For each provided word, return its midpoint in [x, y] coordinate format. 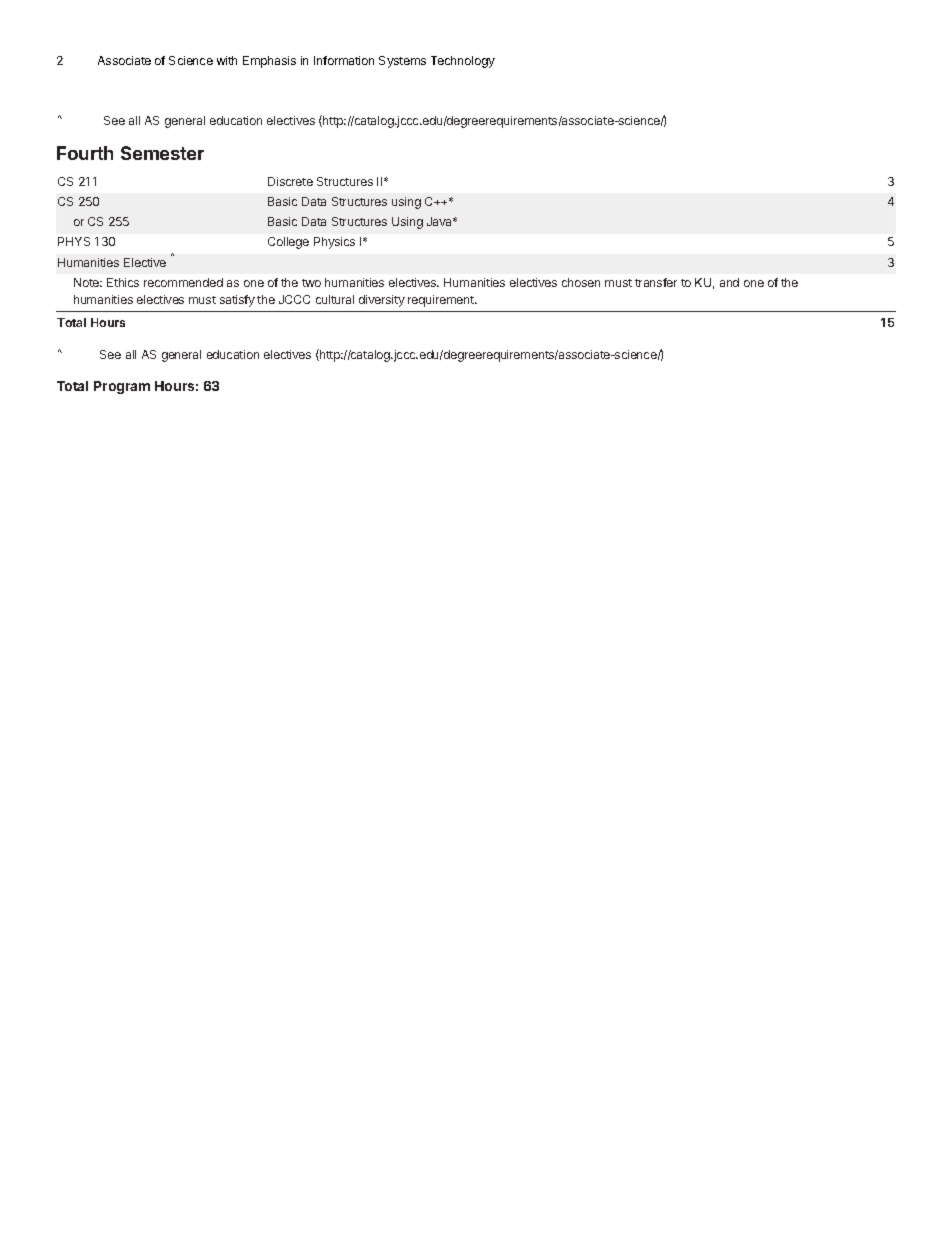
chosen [581, 282]
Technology [463, 62]
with [227, 60]
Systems [402, 62]
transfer [656, 282]
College [288, 243]
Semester [162, 153]
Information [344, 60]
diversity [382, 301]
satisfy [237, 301]
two [311, 283]
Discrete [290, 181]
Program [122, 387]
